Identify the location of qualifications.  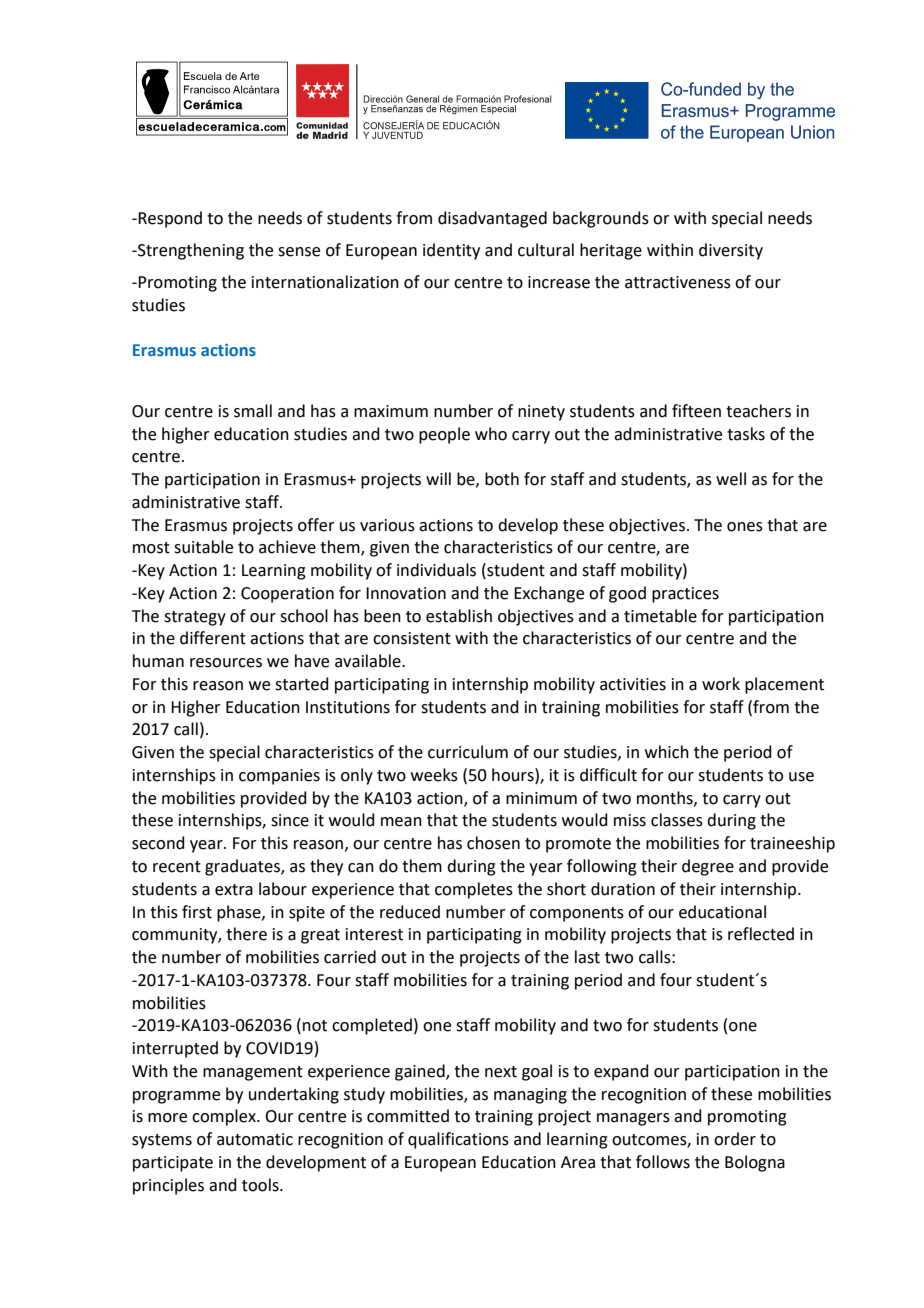
(458, 1140).
